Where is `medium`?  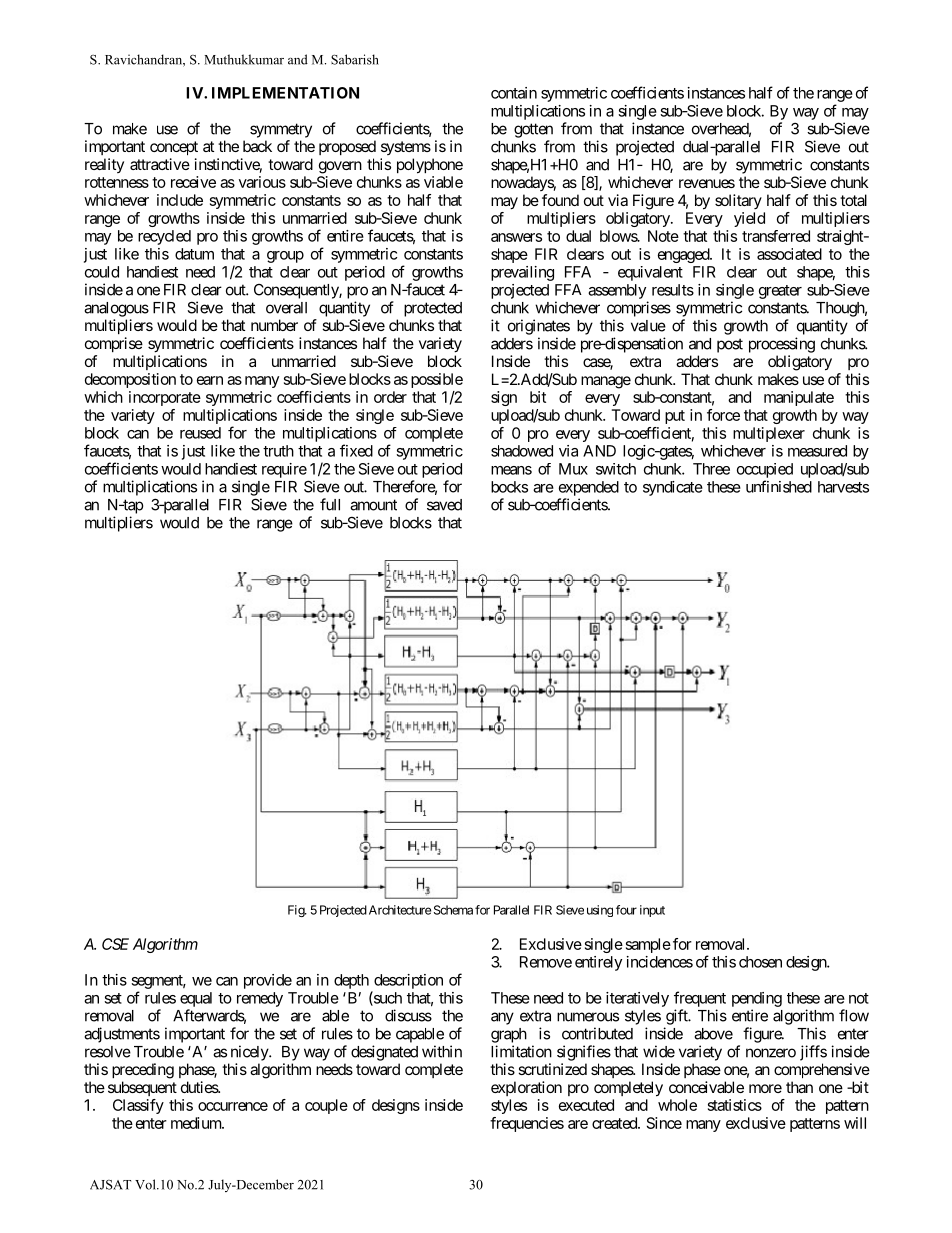
medium is located at coordinates (197, 1123).
